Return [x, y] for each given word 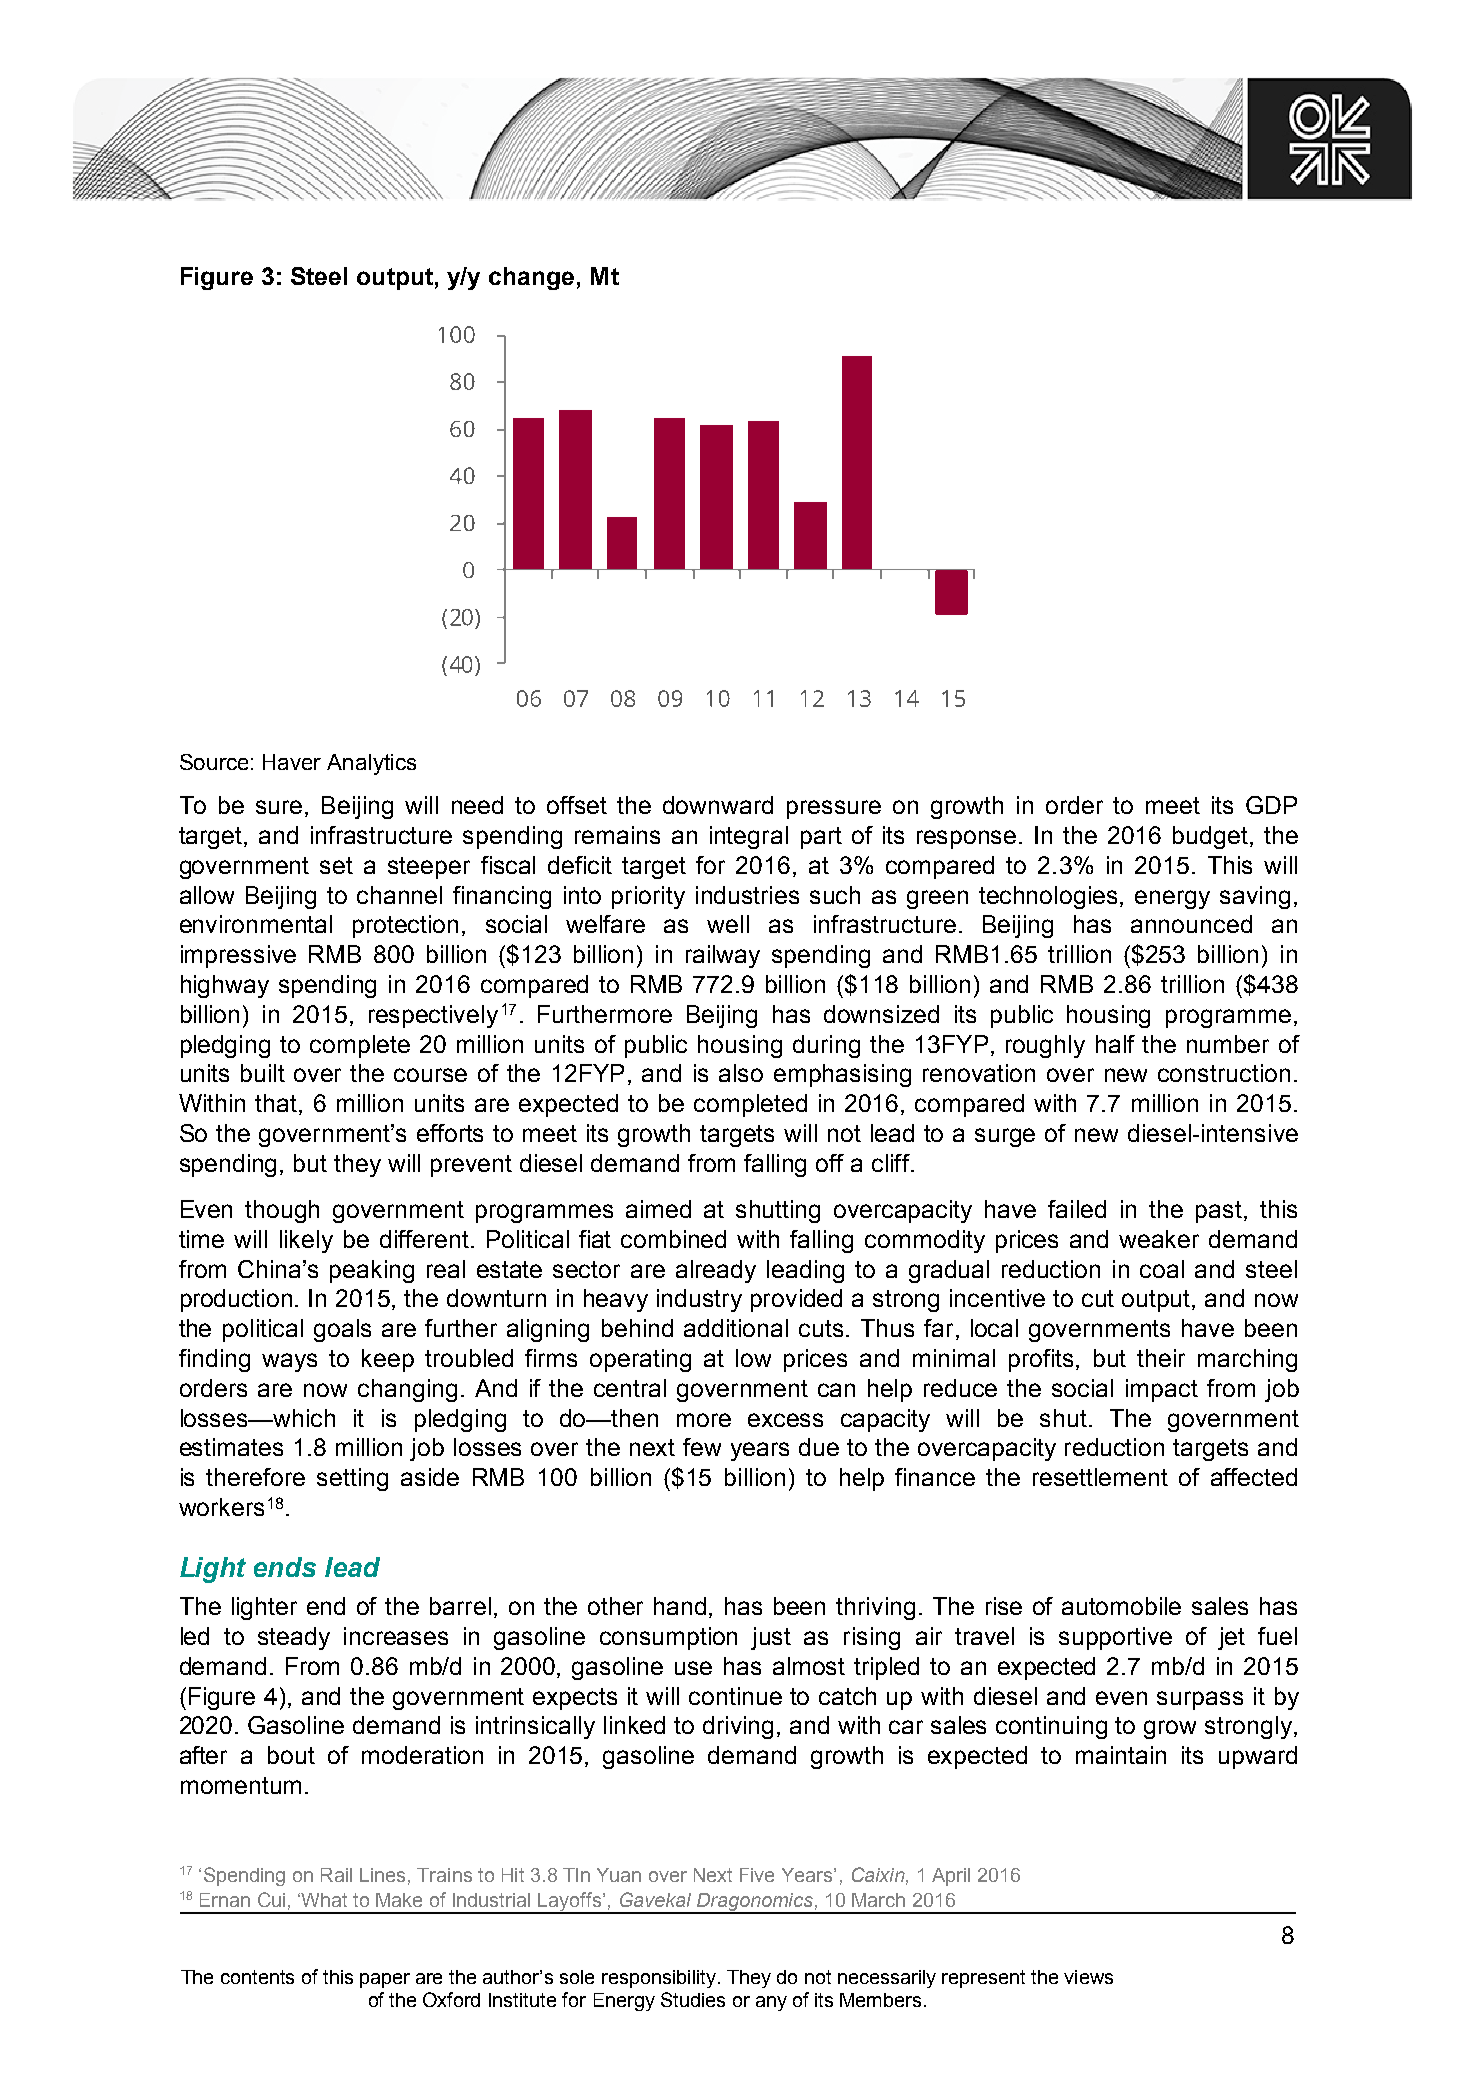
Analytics [371, 764]
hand [680, 1606]
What [323, 1900]
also [741, 1073]
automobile [1121, 1606]
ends [285, 1567]
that [277, 1104]
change [531, 278]
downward [718, 805]
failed [1077, 1209]
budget [1212, 837]
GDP [1271, 805]
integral [749, 837]
